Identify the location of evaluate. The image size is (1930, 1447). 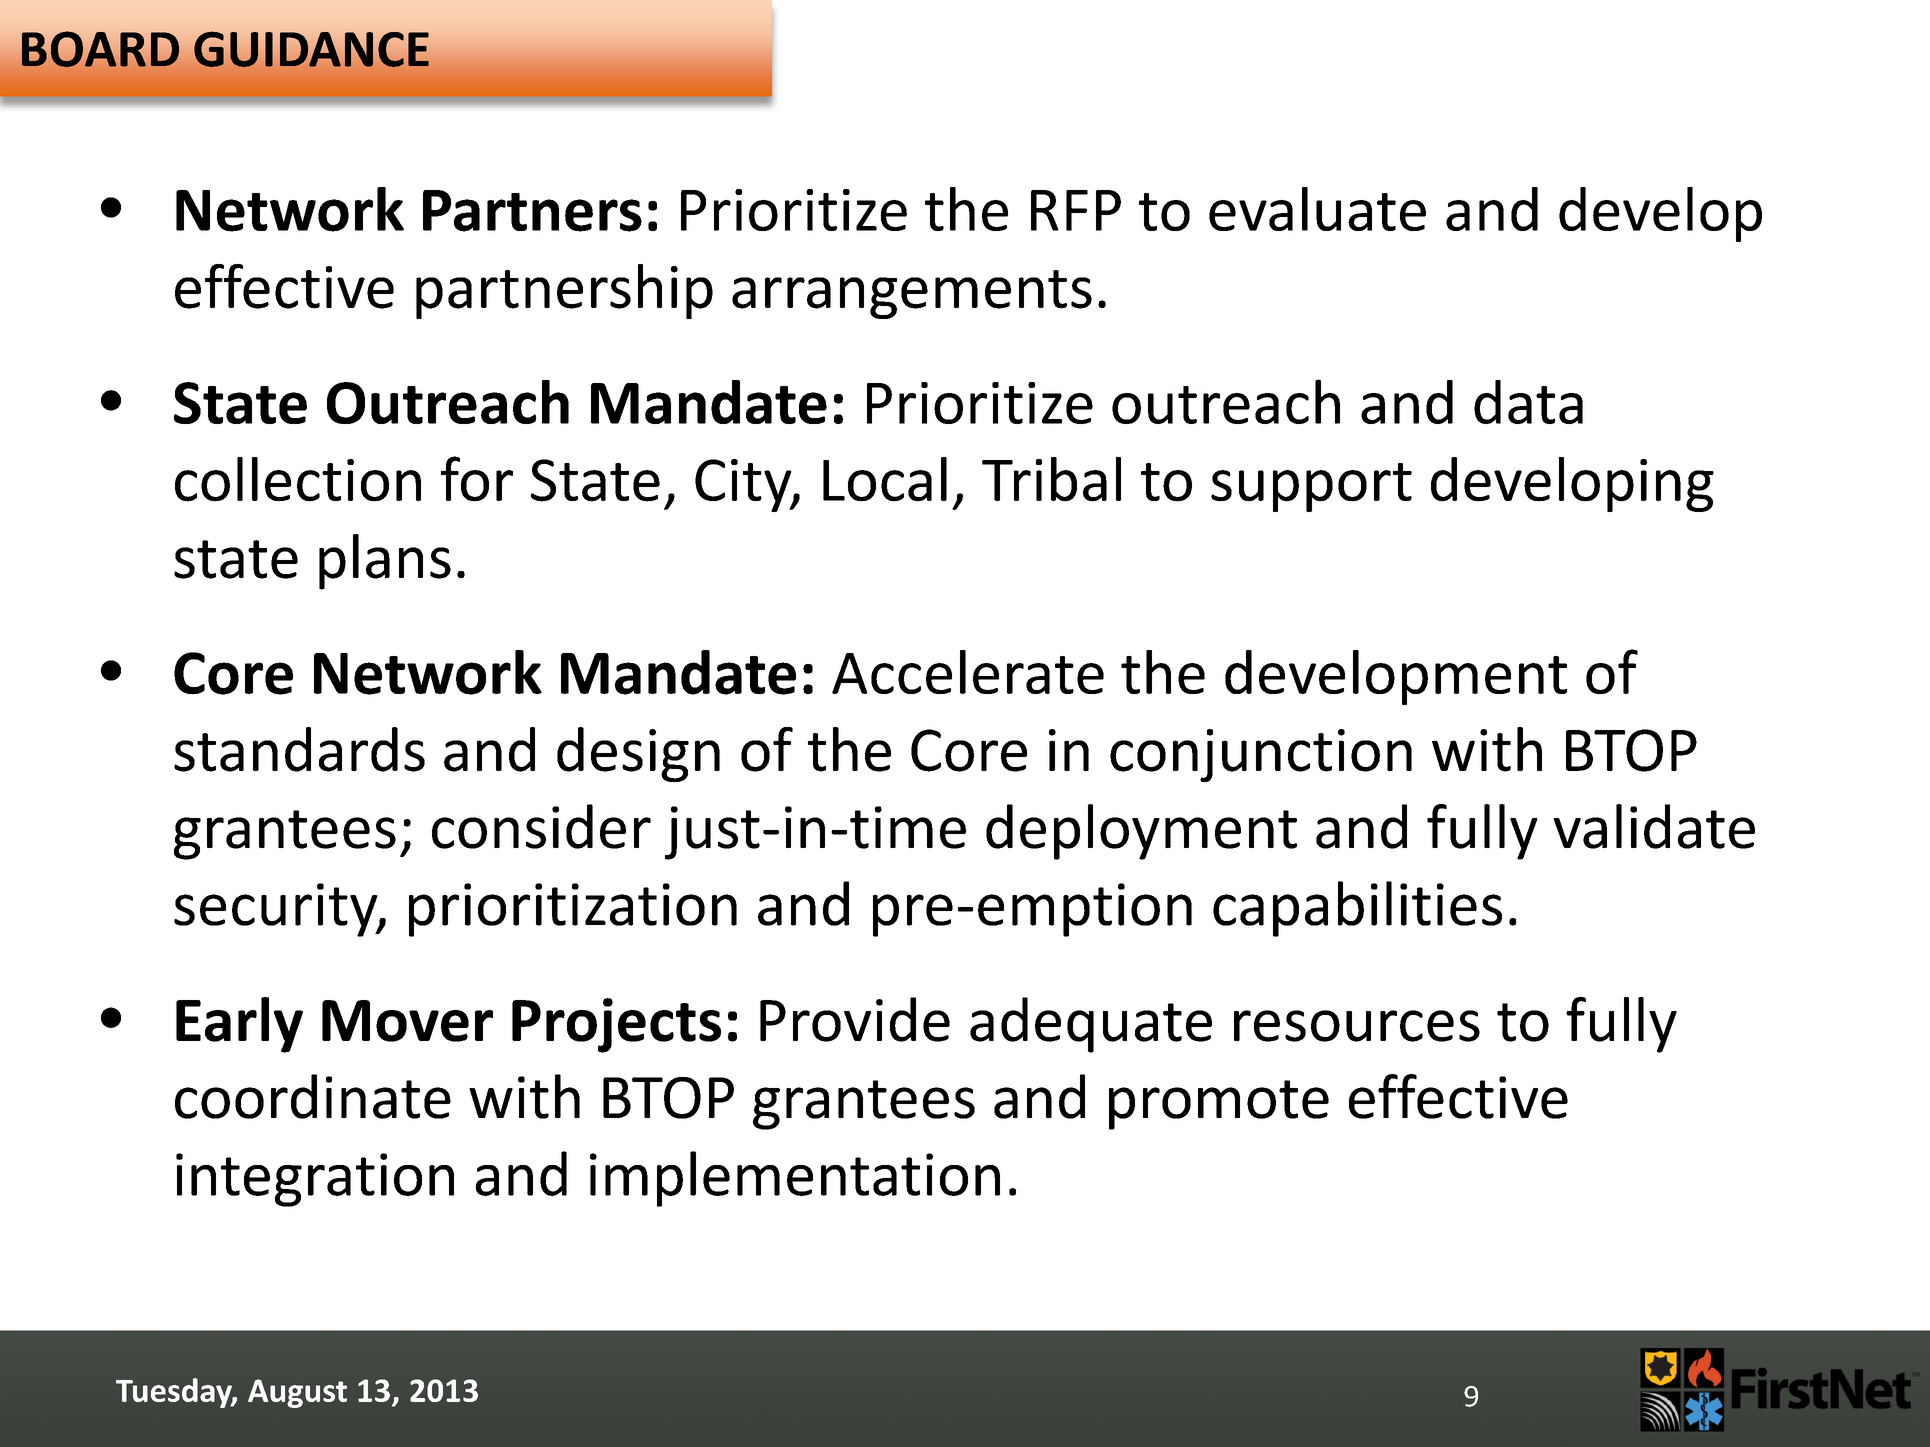
(1317, 209).
